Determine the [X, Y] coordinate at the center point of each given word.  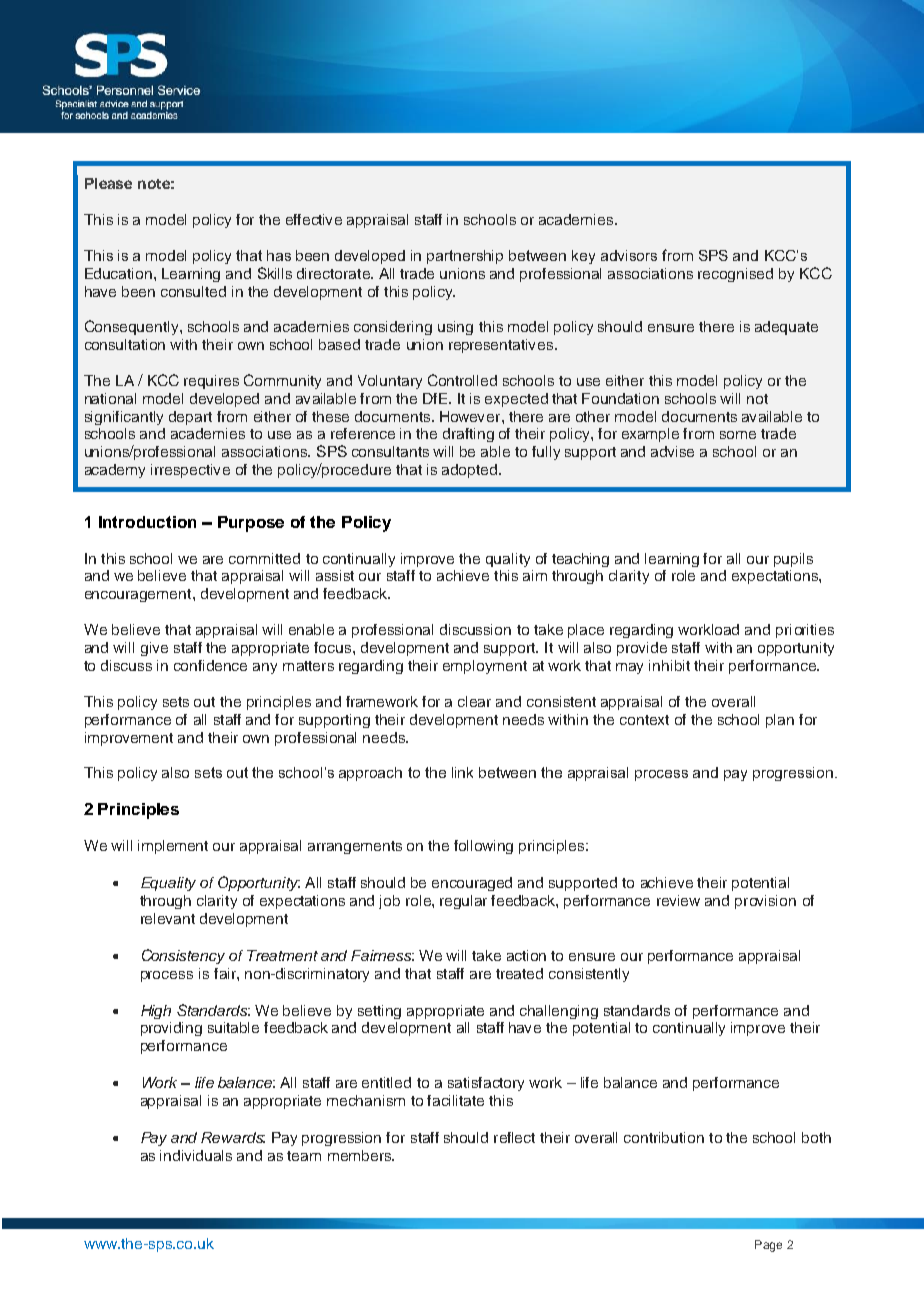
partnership [465, 257]
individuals [196, 1155]
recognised [735, 275]
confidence [210, 665]
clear [474, 701]
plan [780, 721]
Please [108, 183]
